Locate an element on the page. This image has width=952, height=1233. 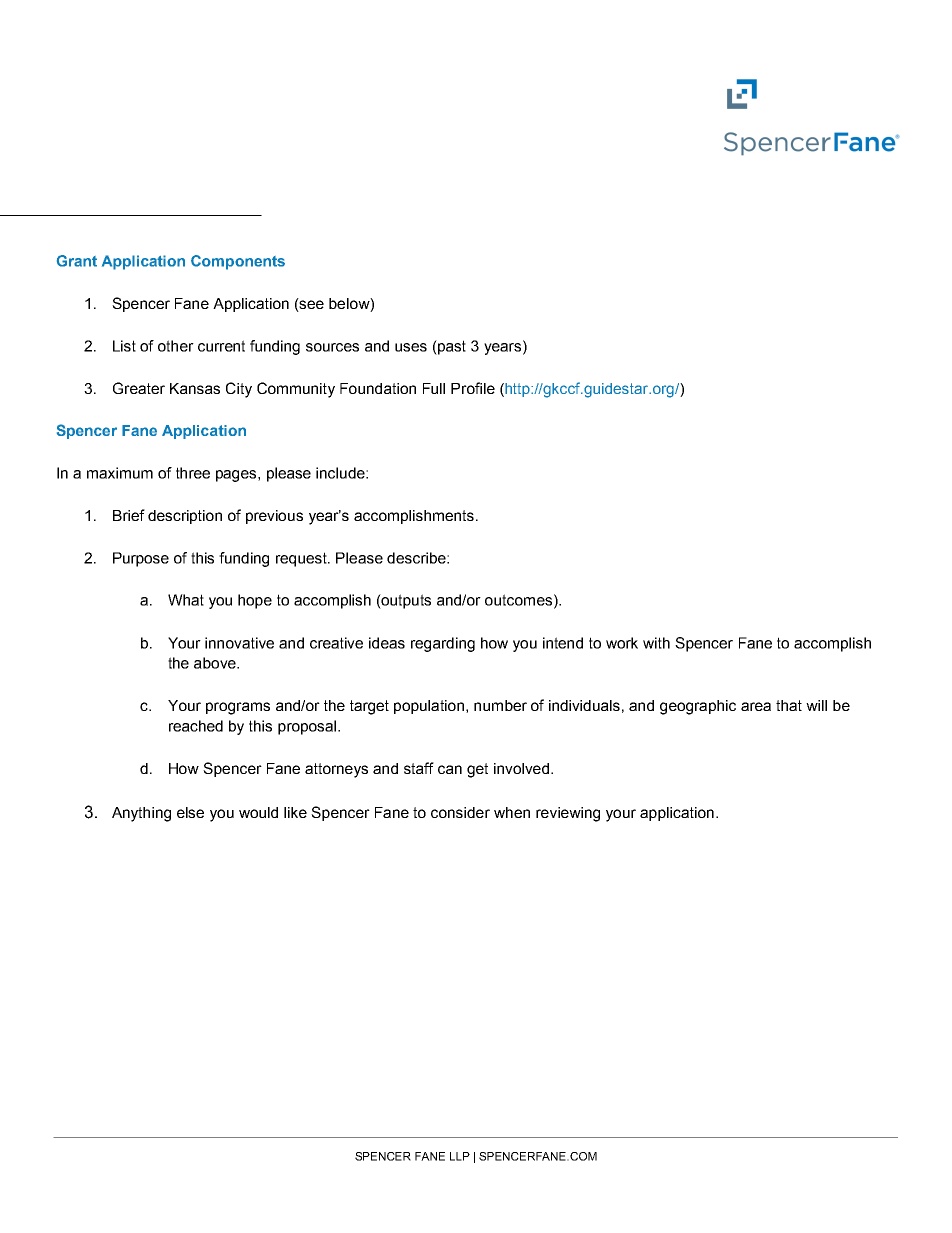
reviewing is located at coordinates (568, 814).
